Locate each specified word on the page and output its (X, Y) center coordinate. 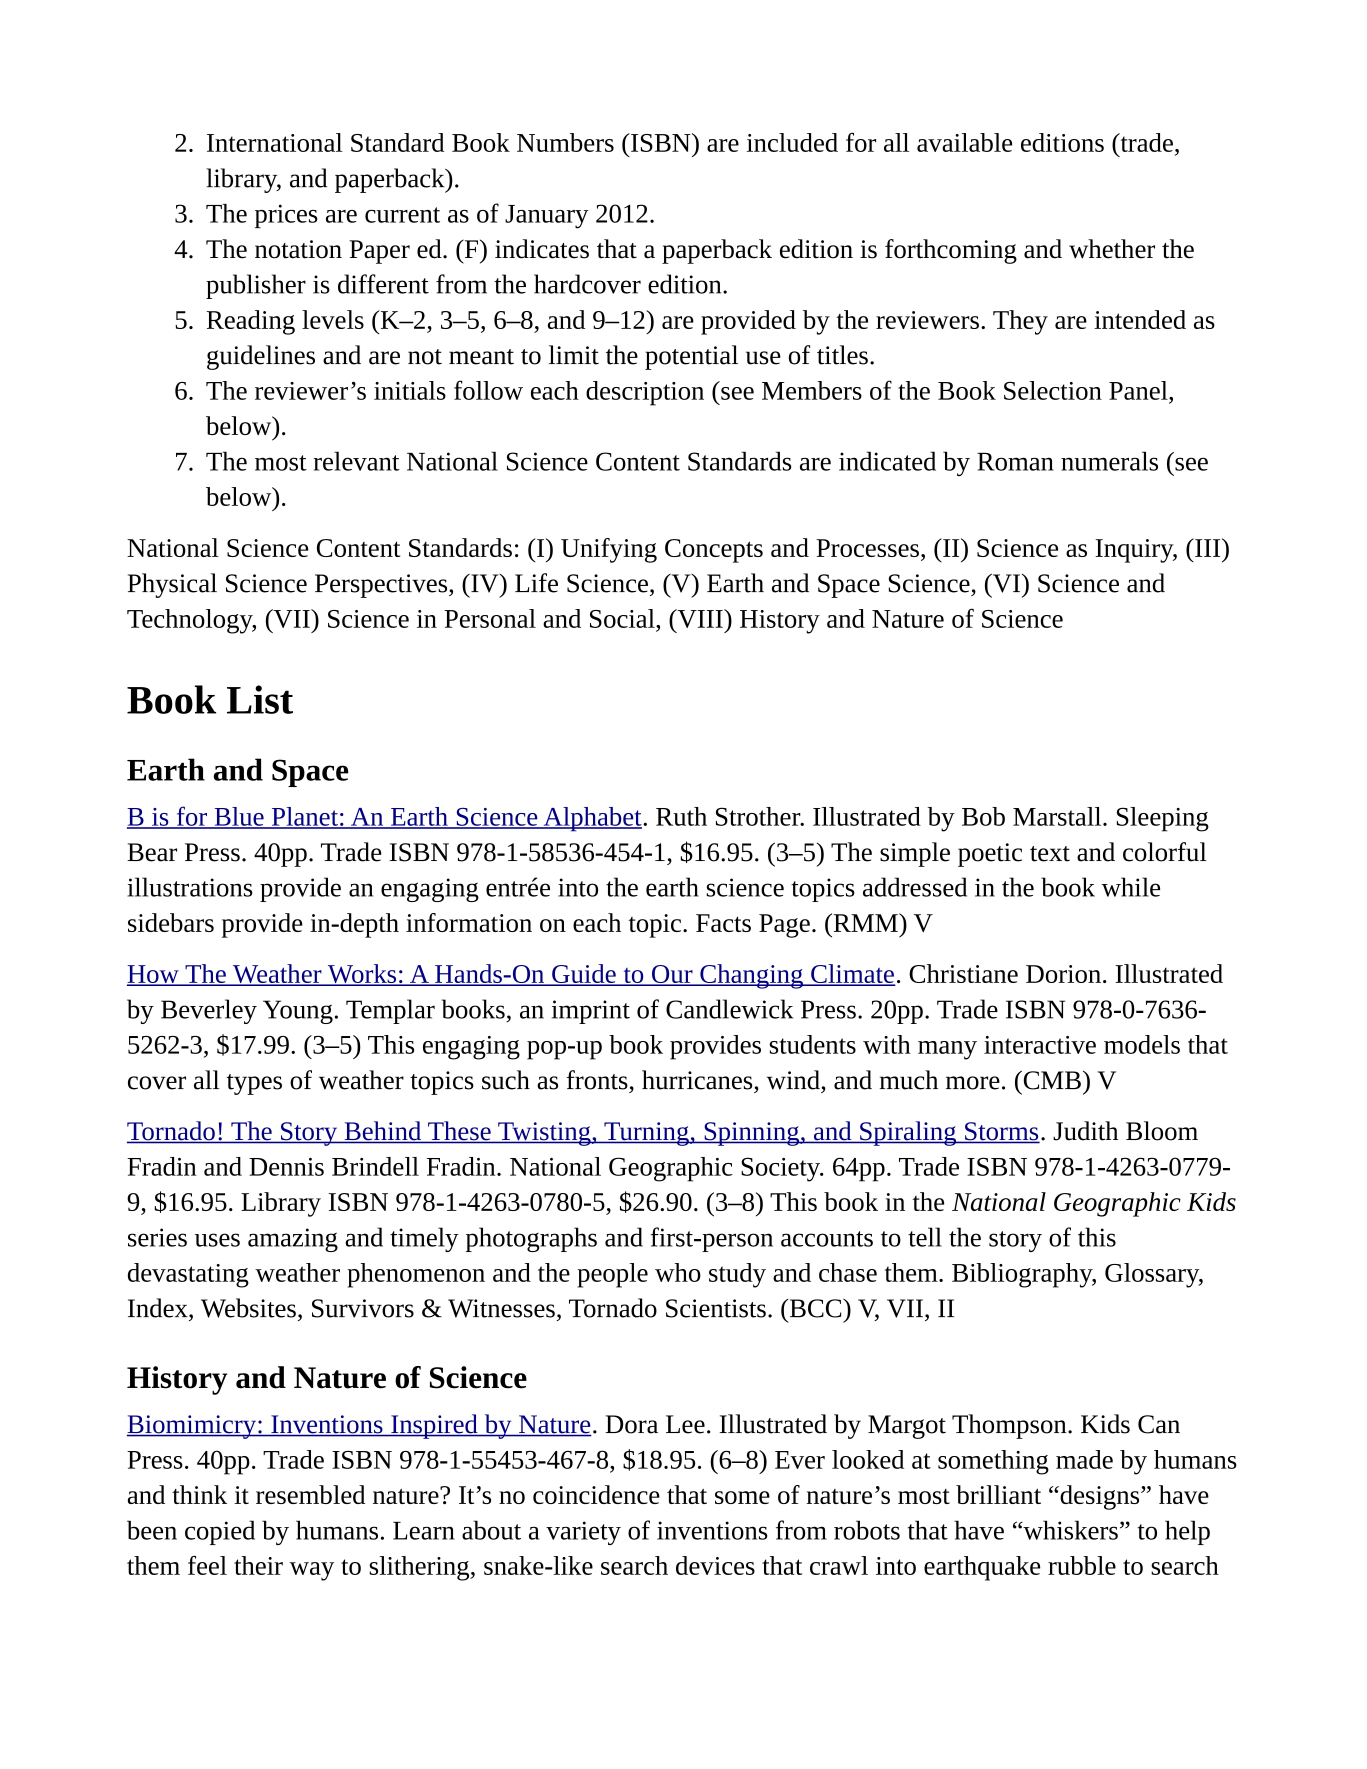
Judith (1085, 1131)
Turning (646, 1134)
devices (715, 1565)
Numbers (565, 142)
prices (286, 216)
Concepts (714, 551)
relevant (356, 461)
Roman (1015, 462)
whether (1112, 249)
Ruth (681, 816)
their (258, 1565)
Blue (239, 817)
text (1050, 854)
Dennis (286, 1167)
